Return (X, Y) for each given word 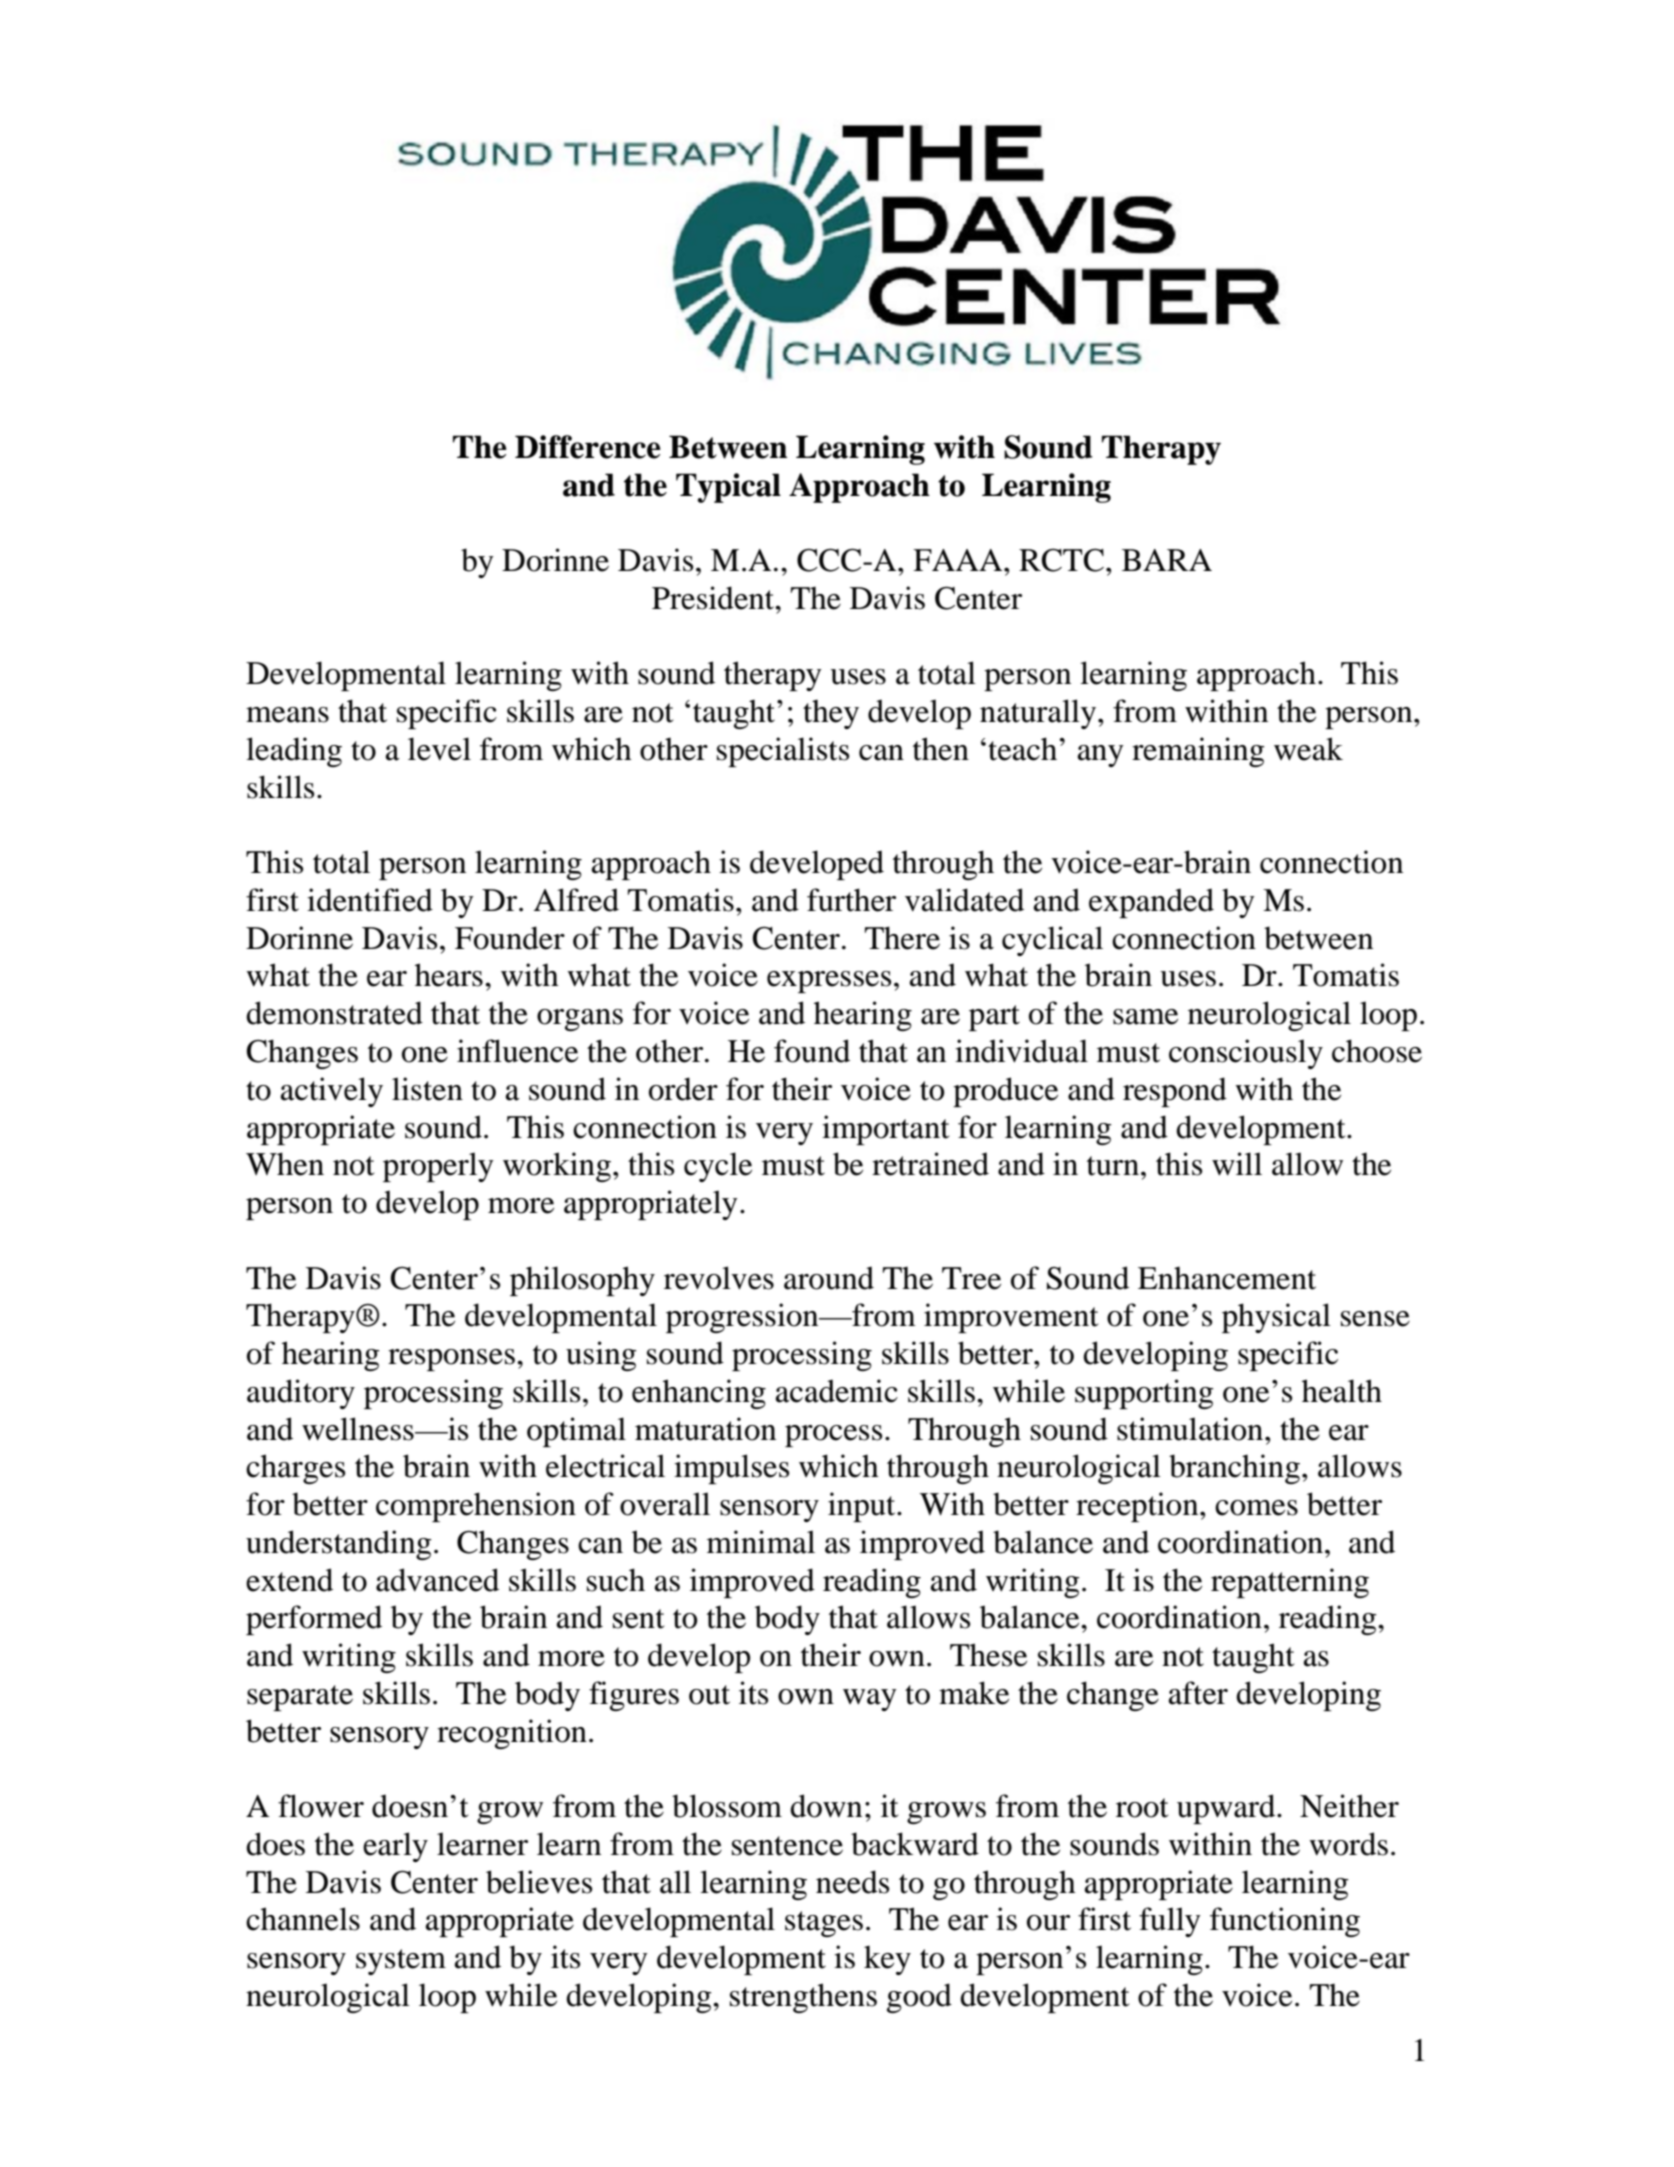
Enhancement (1227, 1278)
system (401, 1962)
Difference (588, 447)
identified (370, 900)
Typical (728, 488)
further (851, 900)
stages (824, 1924)
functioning (1285, 1922)
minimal (761, 1542)
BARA (1167, 560)
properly (438, 1167)
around (829, 1278)
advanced (437, 1580)
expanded (1151, 903)
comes (1256, 1508)
